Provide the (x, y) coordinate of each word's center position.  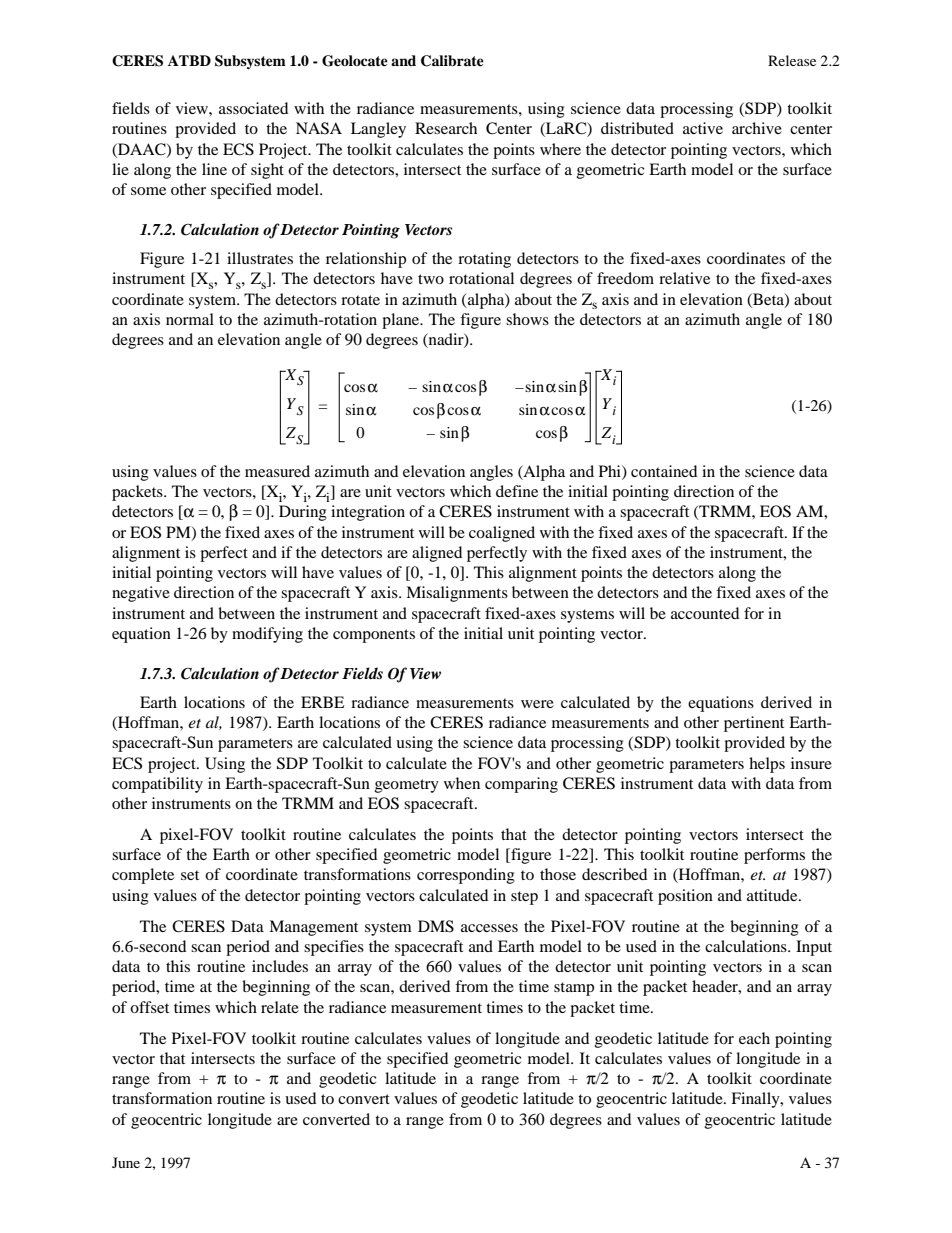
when (462, 783)
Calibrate (452, 61)
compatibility (157, 785)
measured (277, 471)
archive (757, 128)
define (517, 491)
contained (664, 471)
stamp (574, 989)
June (126, 1162)
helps (767, 765)
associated (253, 108)
